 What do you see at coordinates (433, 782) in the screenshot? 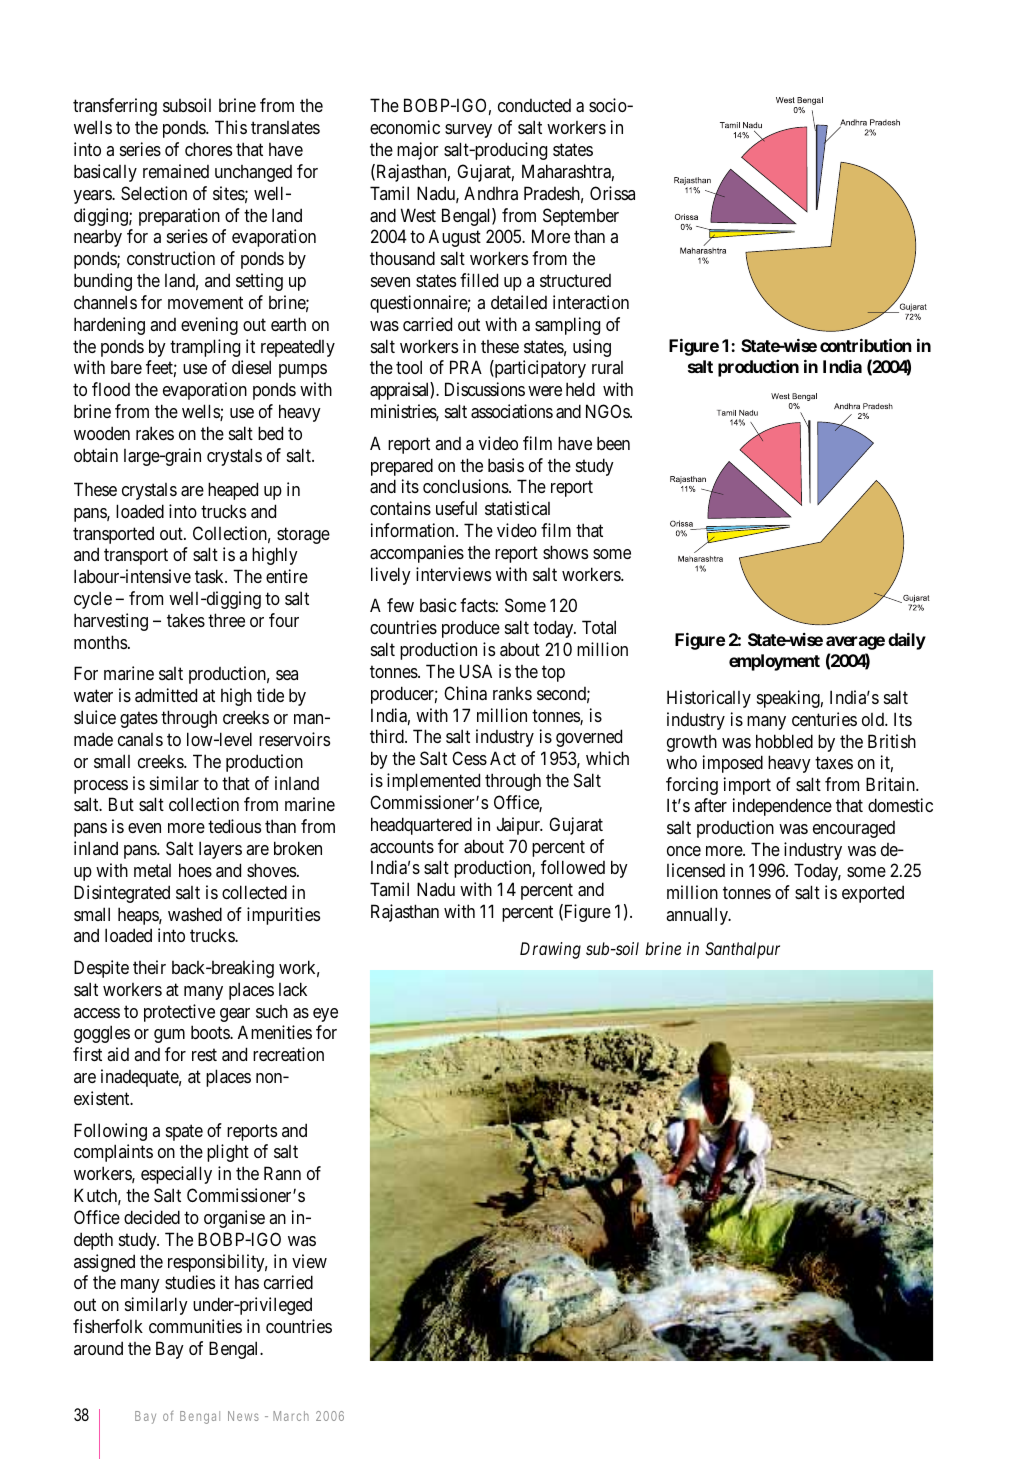
I see `implemented` at bounding box center [433, 782].
